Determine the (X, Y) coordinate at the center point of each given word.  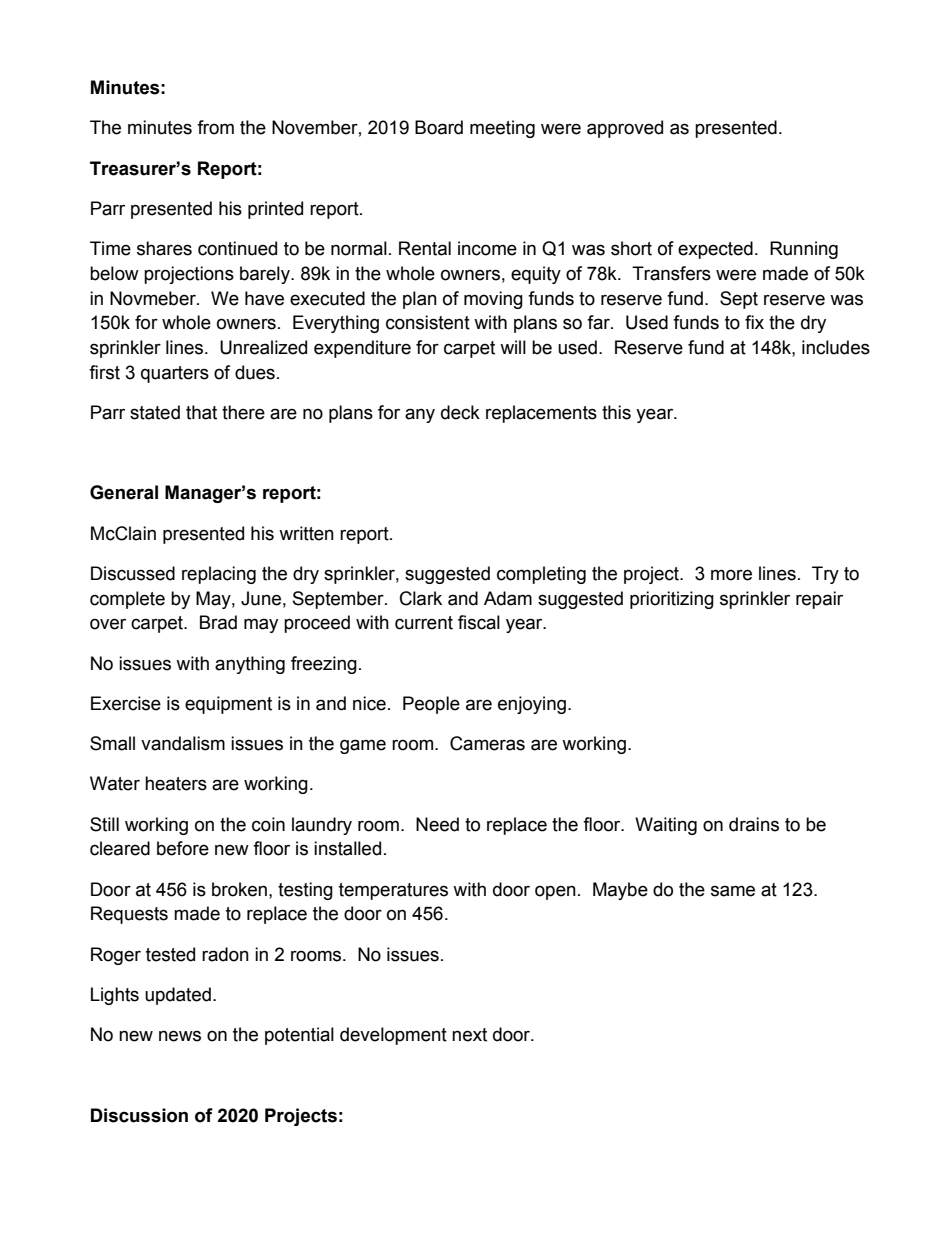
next (469, 1035)
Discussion (139, 1115)
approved (625, 129)
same (733, 891)
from (215, 127)
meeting (502, 129)
